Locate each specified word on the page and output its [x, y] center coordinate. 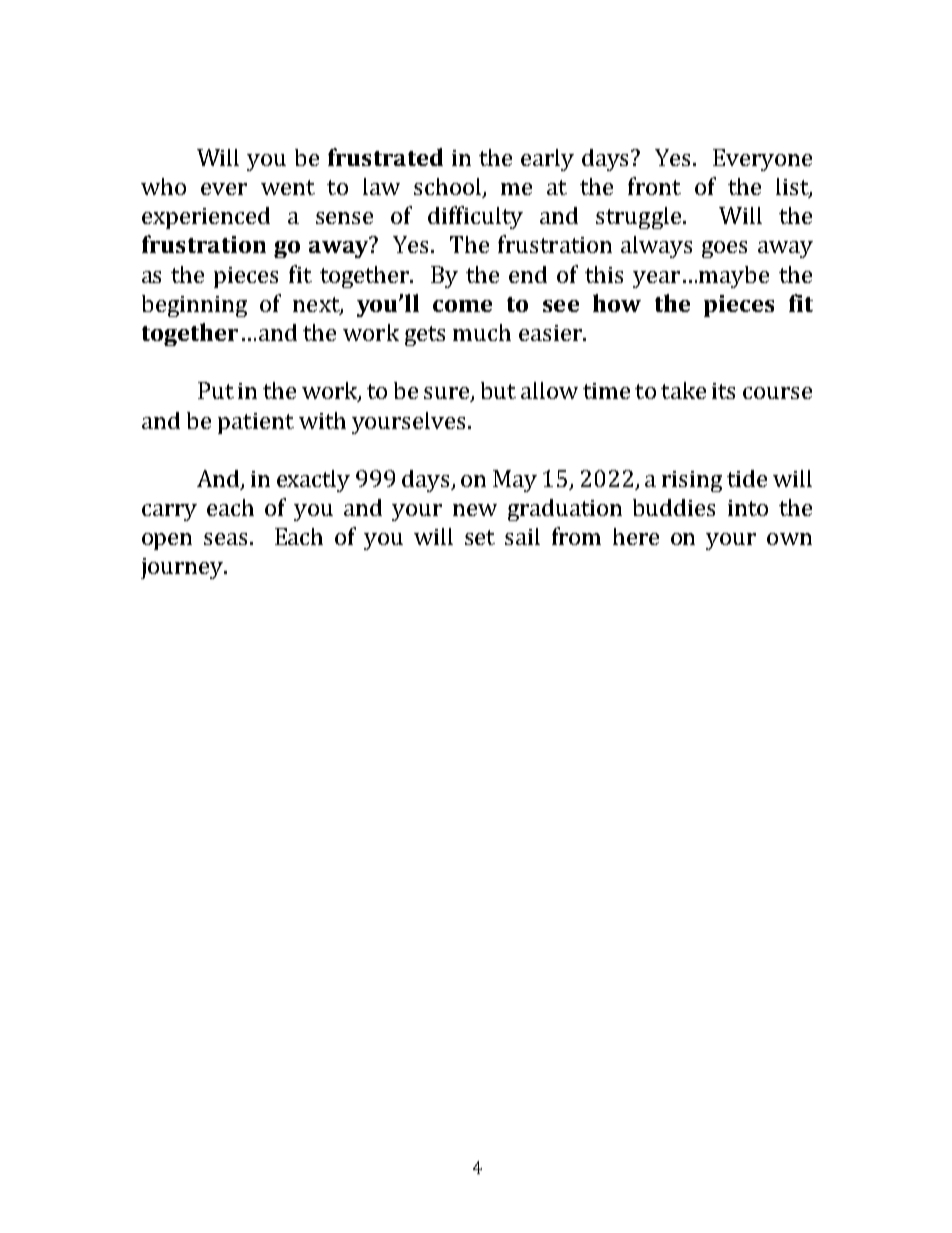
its [723, 391]
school [449, 187]
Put [216, 390]
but [498, 390]
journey [183, 568]
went [288, 187]
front [654, 186]
